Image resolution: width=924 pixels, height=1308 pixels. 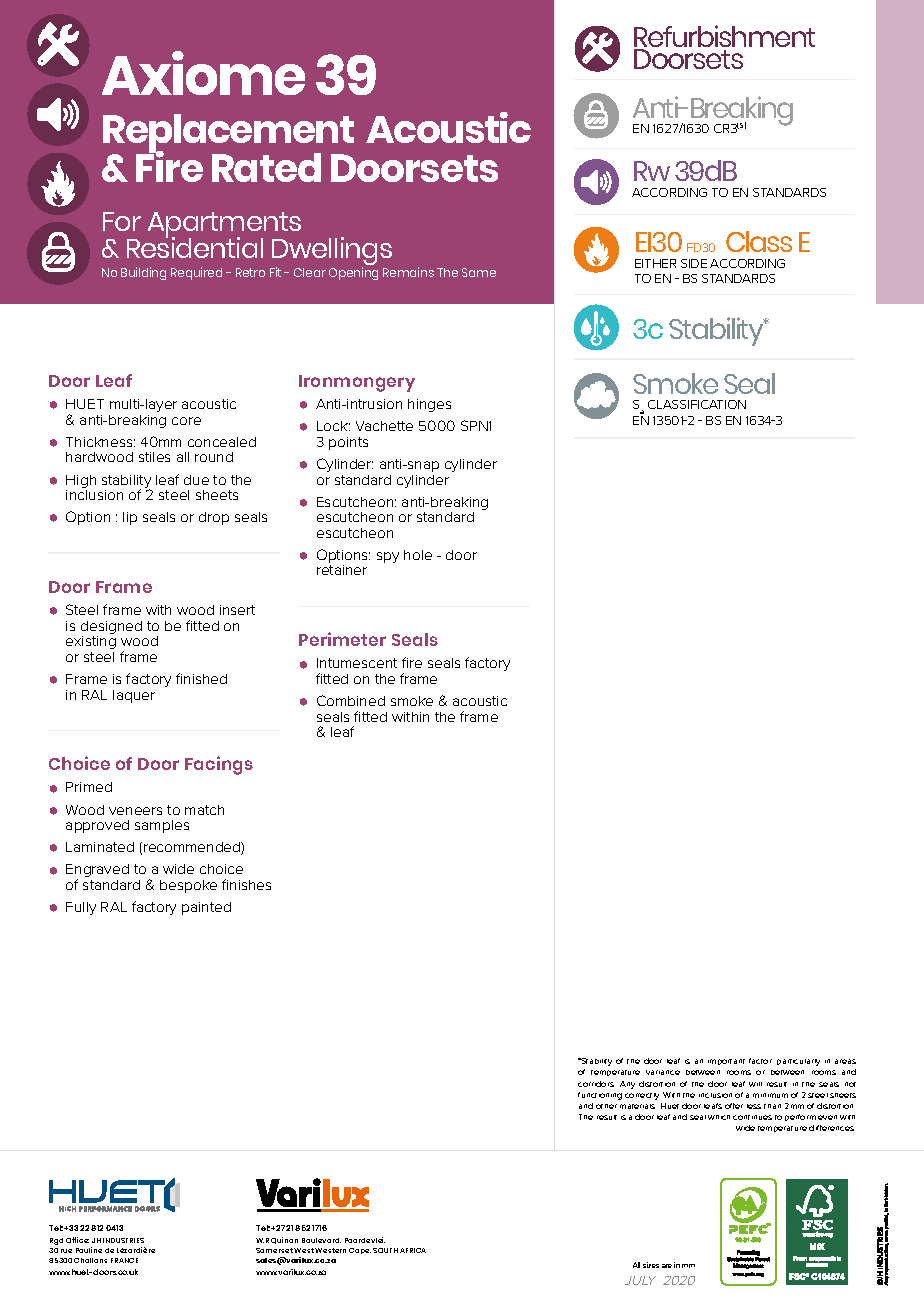 What do you see at coordinates (228, 135) in the screenshot?
I see `Replacement` at bounding box center [228, 135].
